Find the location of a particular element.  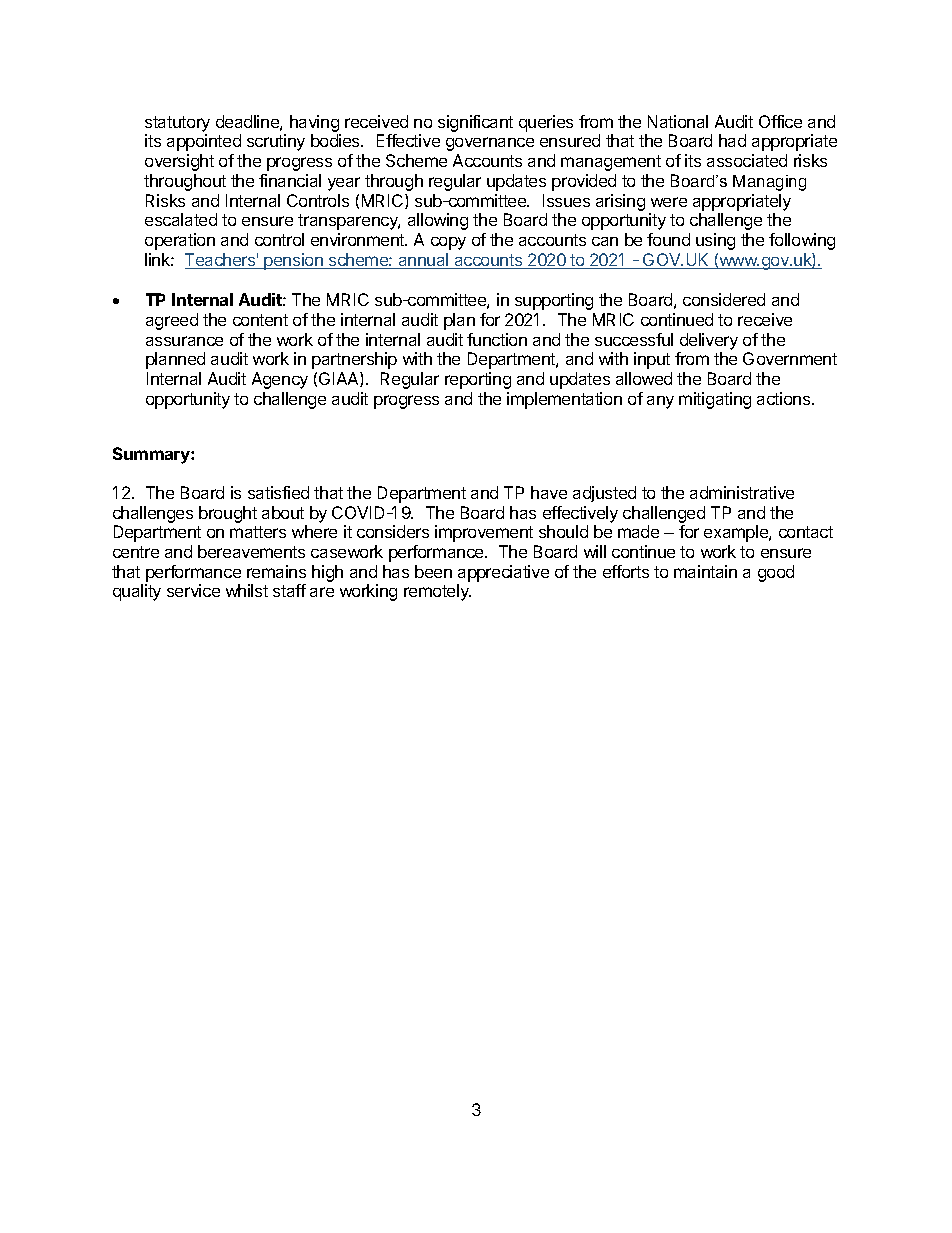

governance is located at coordinates (490, 144).
